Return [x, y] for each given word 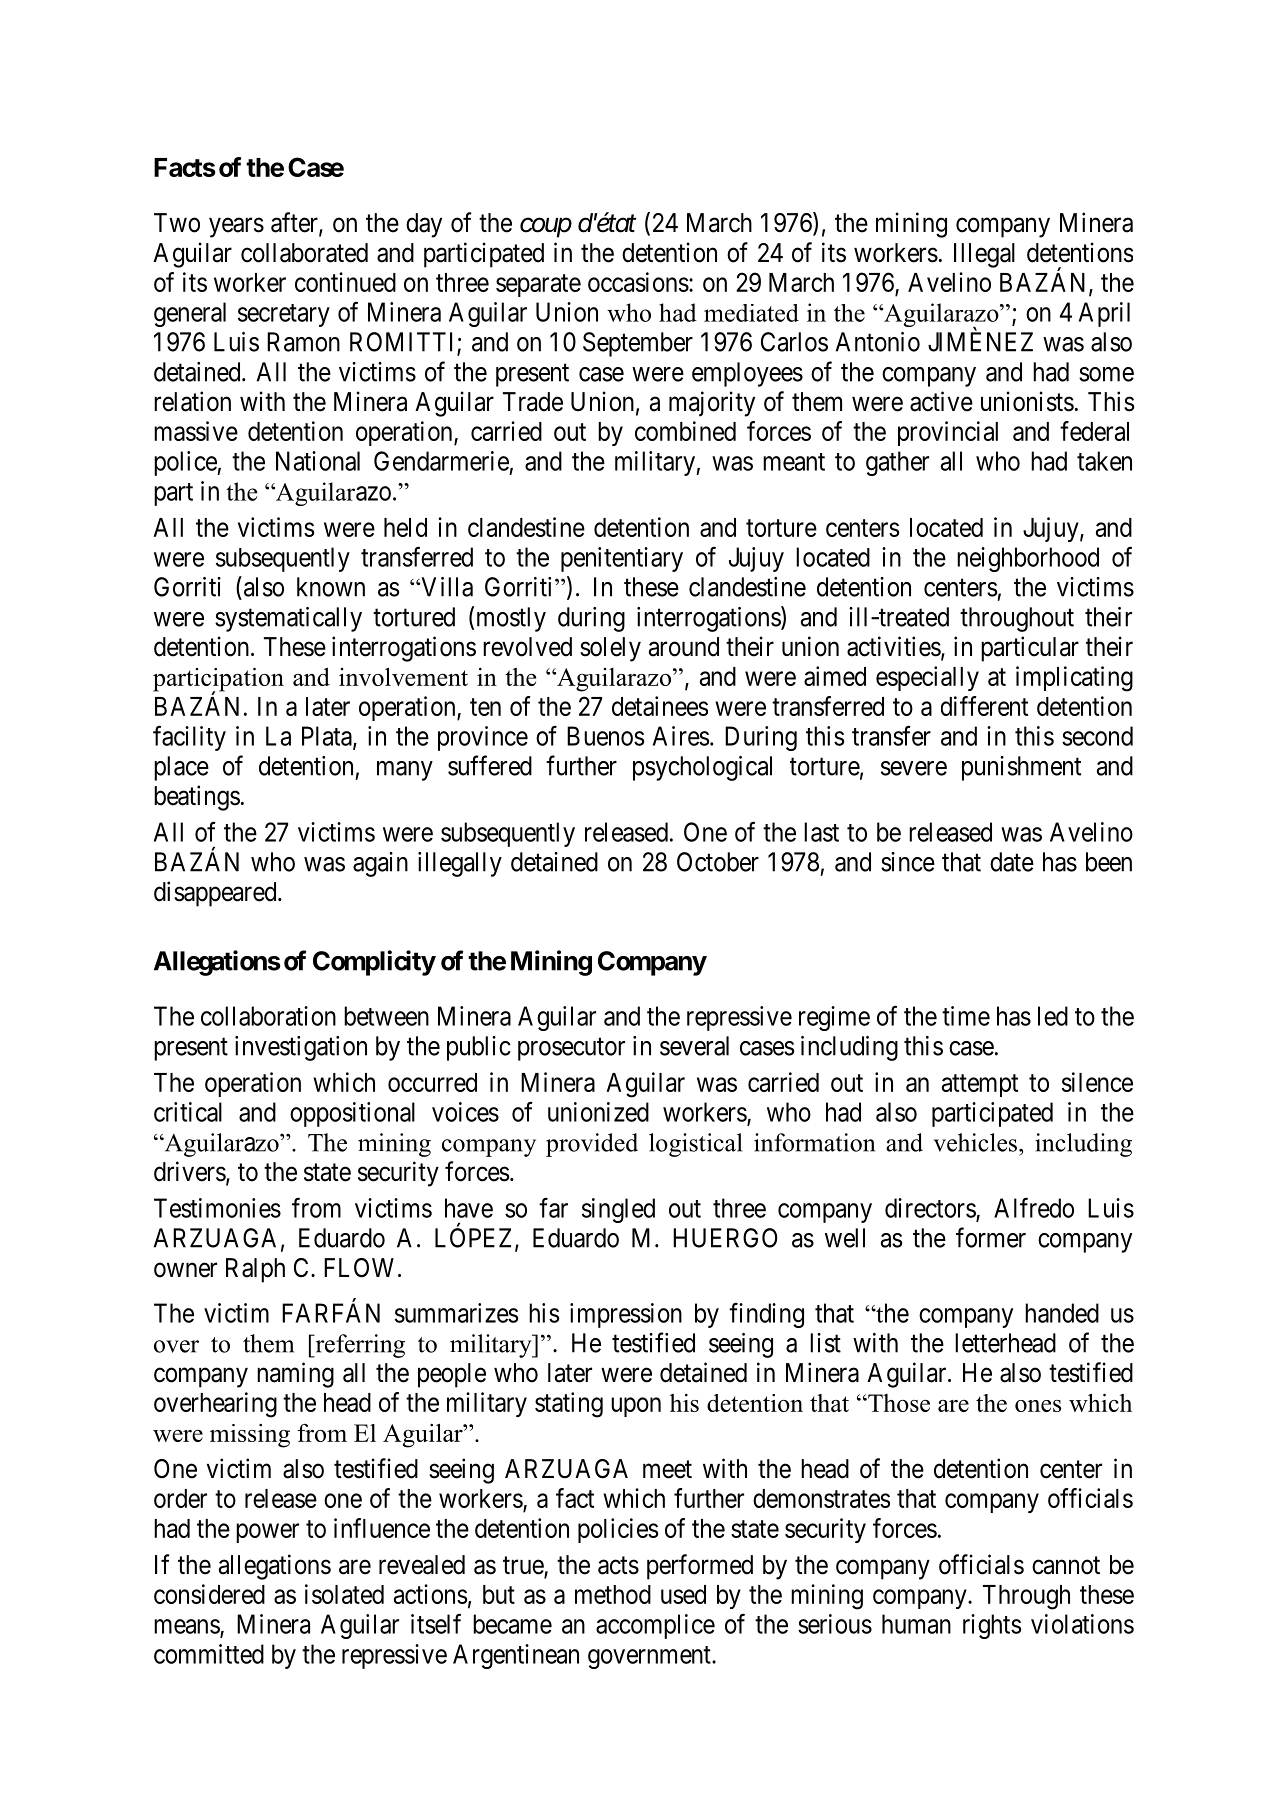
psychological [702, 768]
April [1104, 314]
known [331, 587]
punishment [1021, 768]
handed [1062, 1313]
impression [626, 1315]
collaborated [304, 253]
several [694, 1046]
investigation [301, 1048]
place [181, 768]
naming [295, 1375]
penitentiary [622, 559]
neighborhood [1028, 559]
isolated [344, 1594]
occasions [638, 282]
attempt [980, 1085]
